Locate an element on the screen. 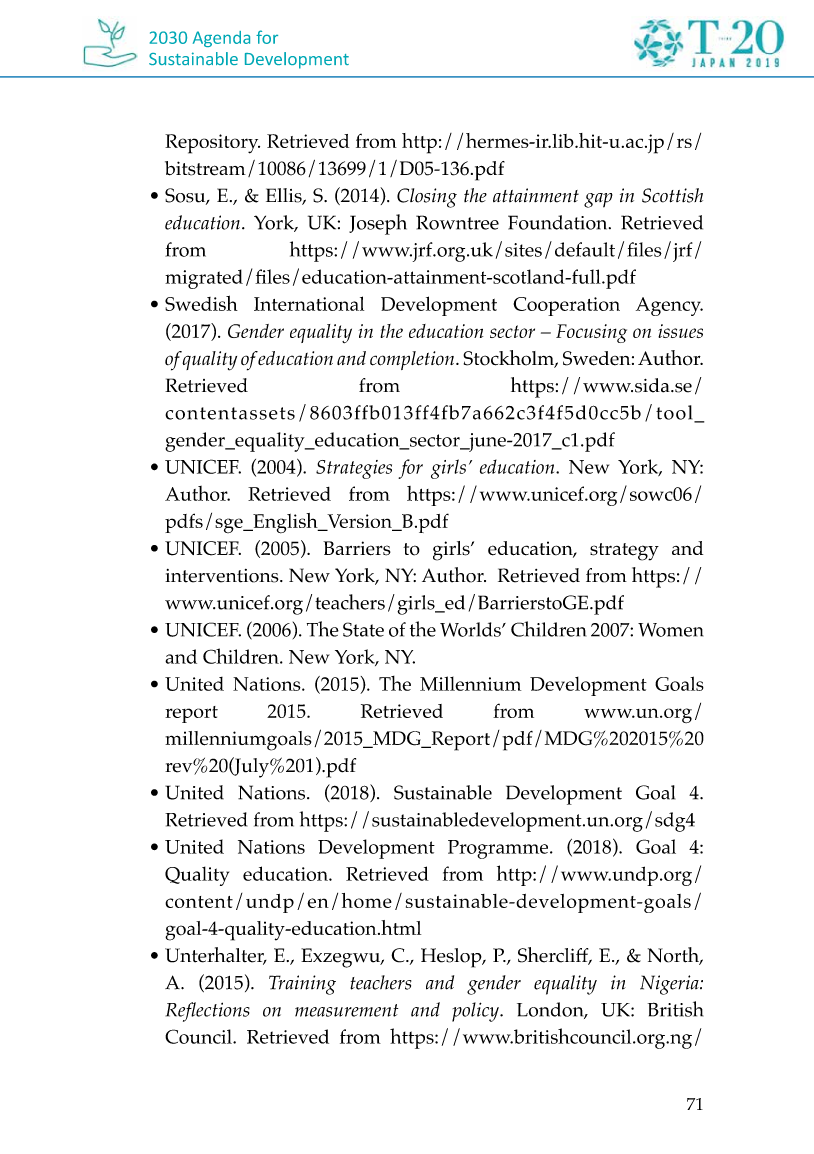 The width and height of the screenshot is (814, 1154). Worlds is located at coordinates (471, 629).
